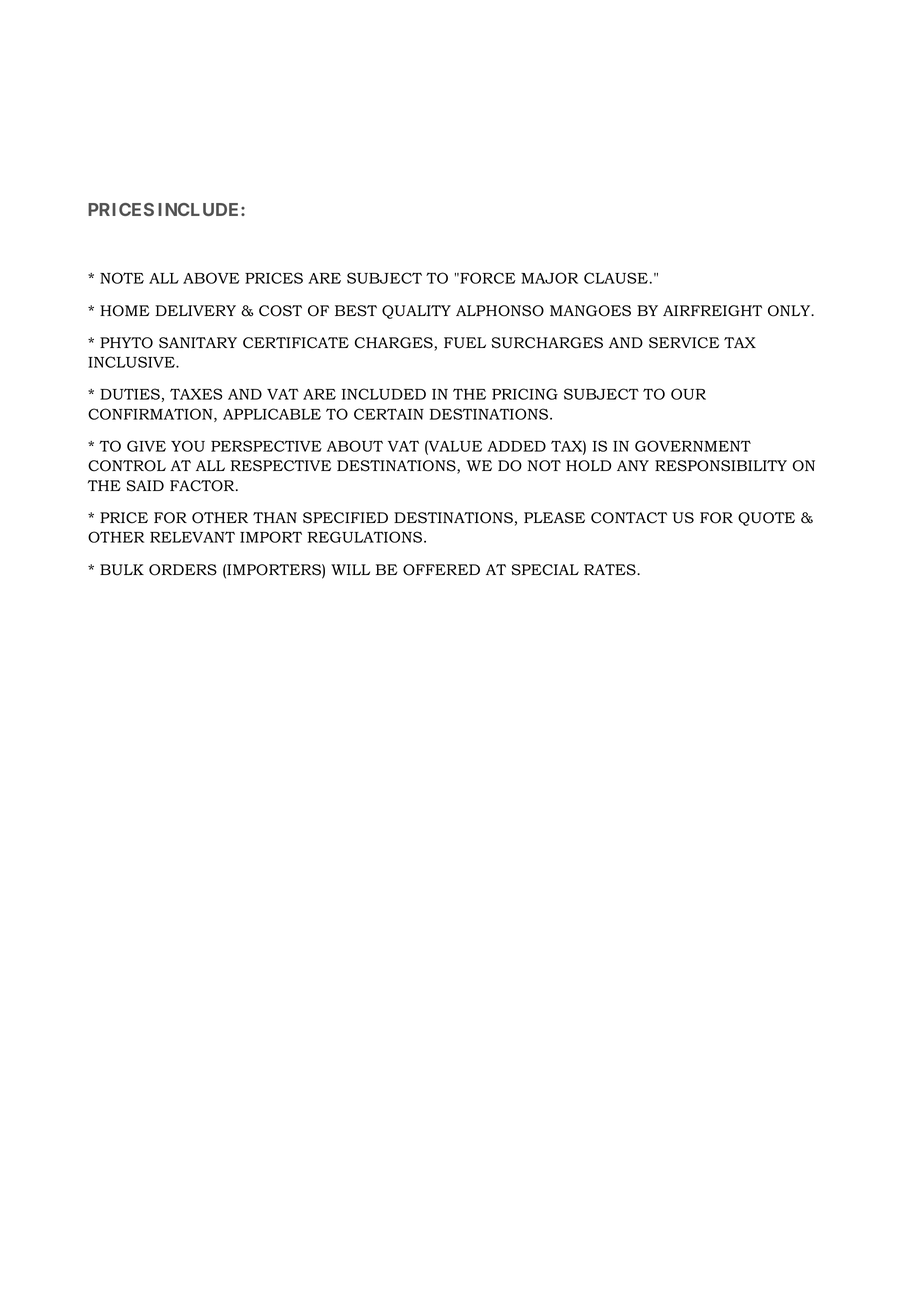  What do you see at coordinates (203, 486) in the page?
I see `FACTOR` at bounding box center [203, 486].
